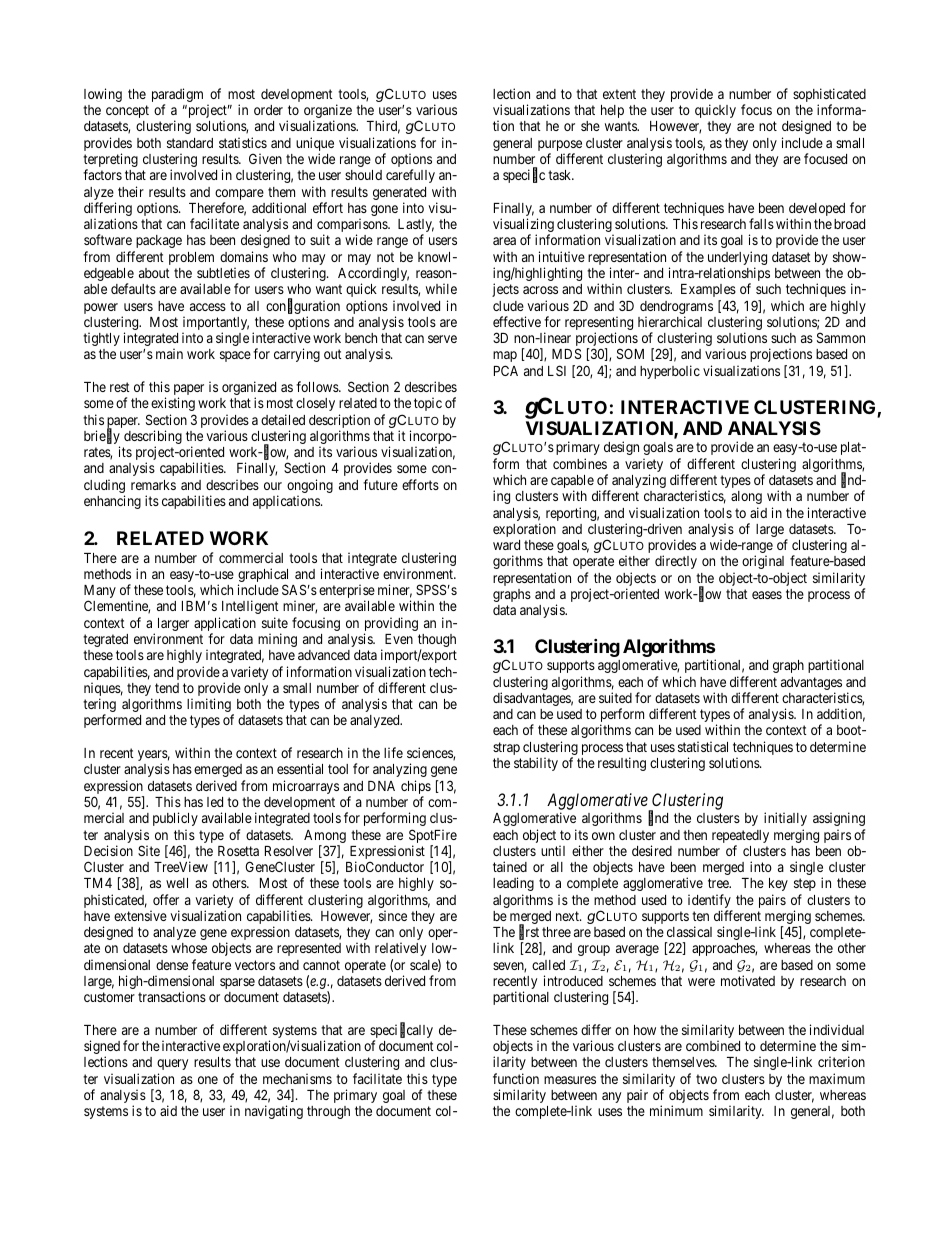  What do you see at coordinates (580, 463) in the screenshot?
I see `combines` at bounding box center [580, 463].
